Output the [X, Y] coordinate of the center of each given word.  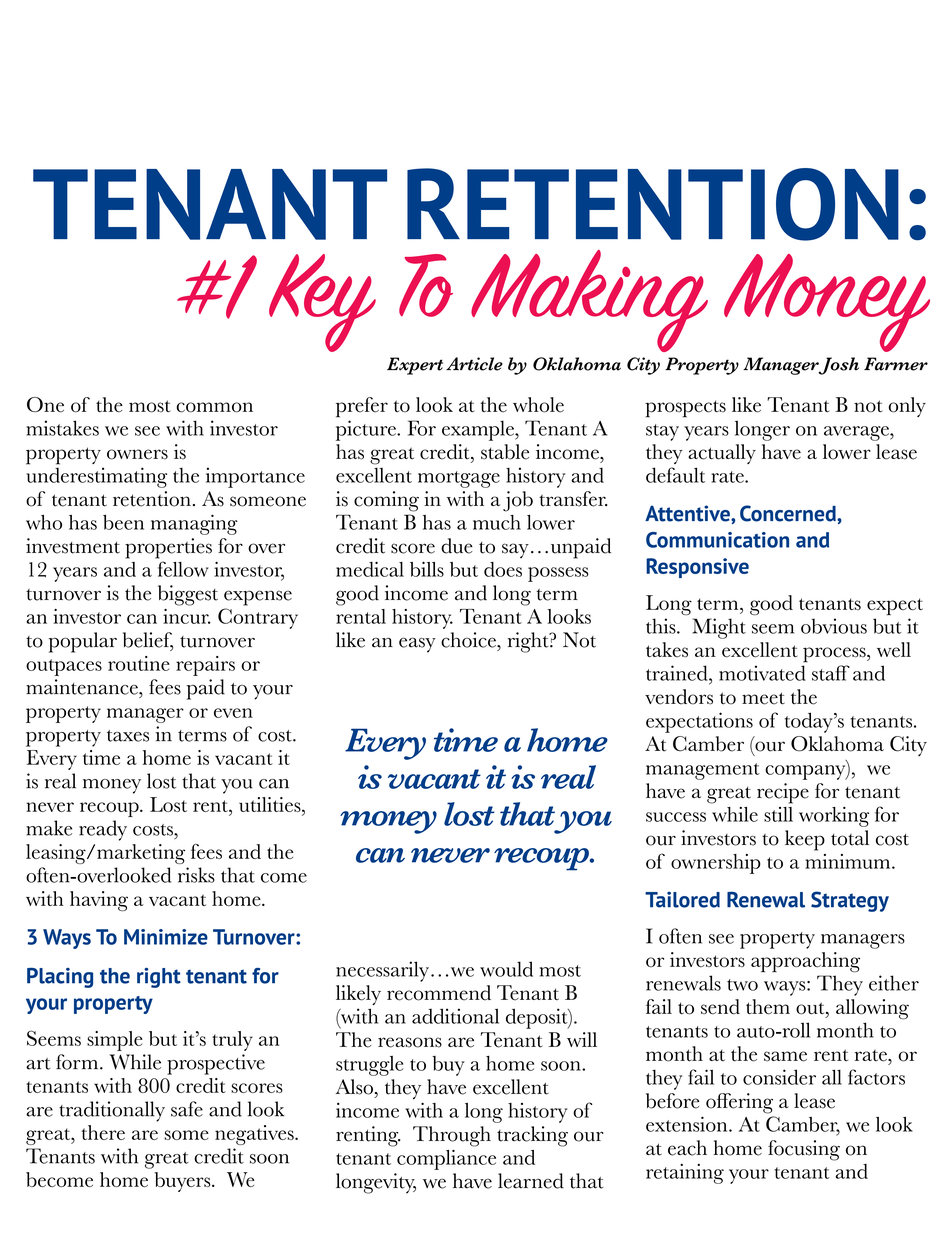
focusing [804, 1150]
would [506, 969]
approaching [805, 962]
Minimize [166, 937]
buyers [183, 1182]
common [214, 407]
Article [474, 364]
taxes [128, 736]
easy [417, 645]
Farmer [896, 364]
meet [763, 698]
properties [168, 548]
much [497, 522]
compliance [446, 1160]
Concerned [789, 513]
